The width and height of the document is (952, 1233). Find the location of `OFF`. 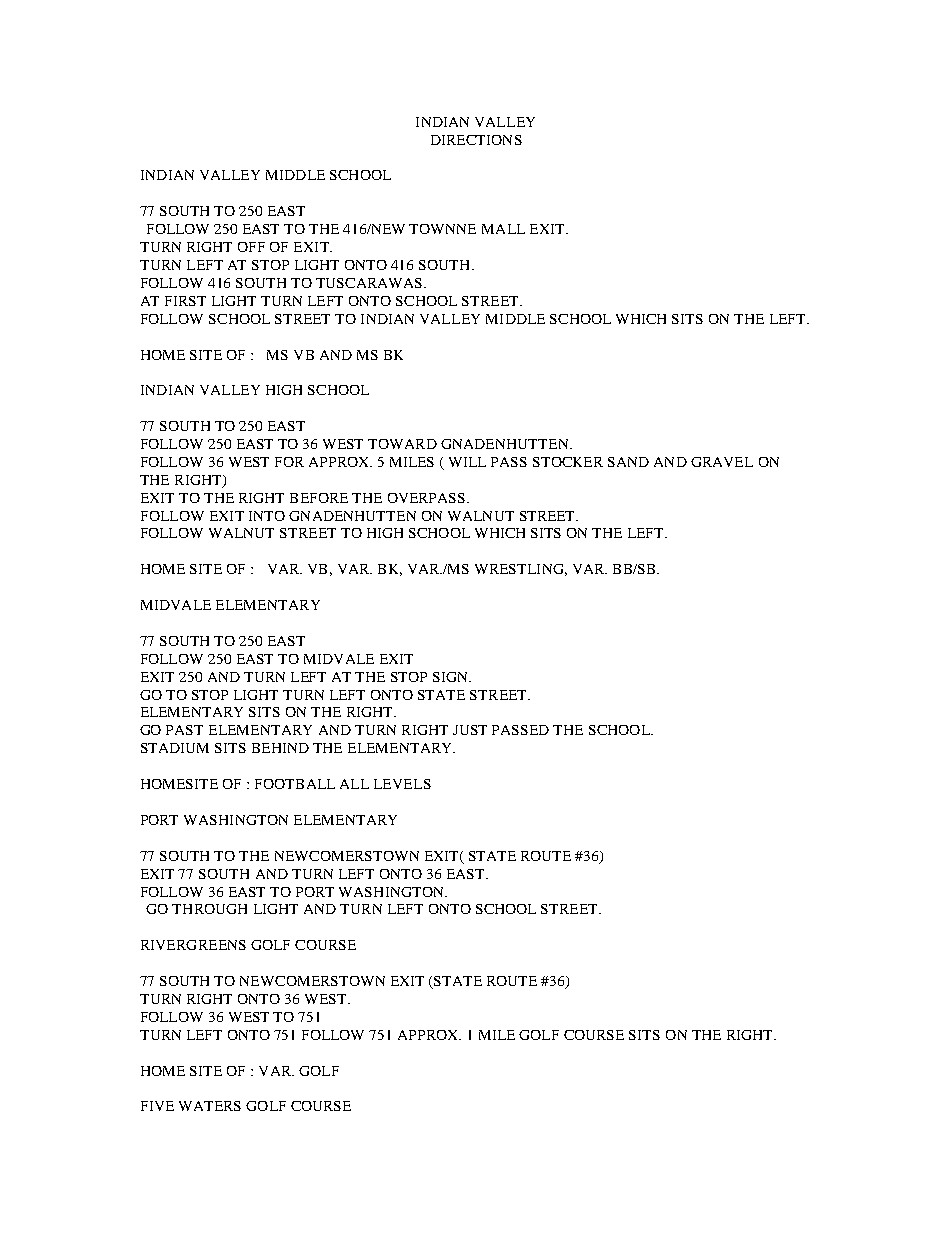

OFF is located at coordinates (251, 247).
